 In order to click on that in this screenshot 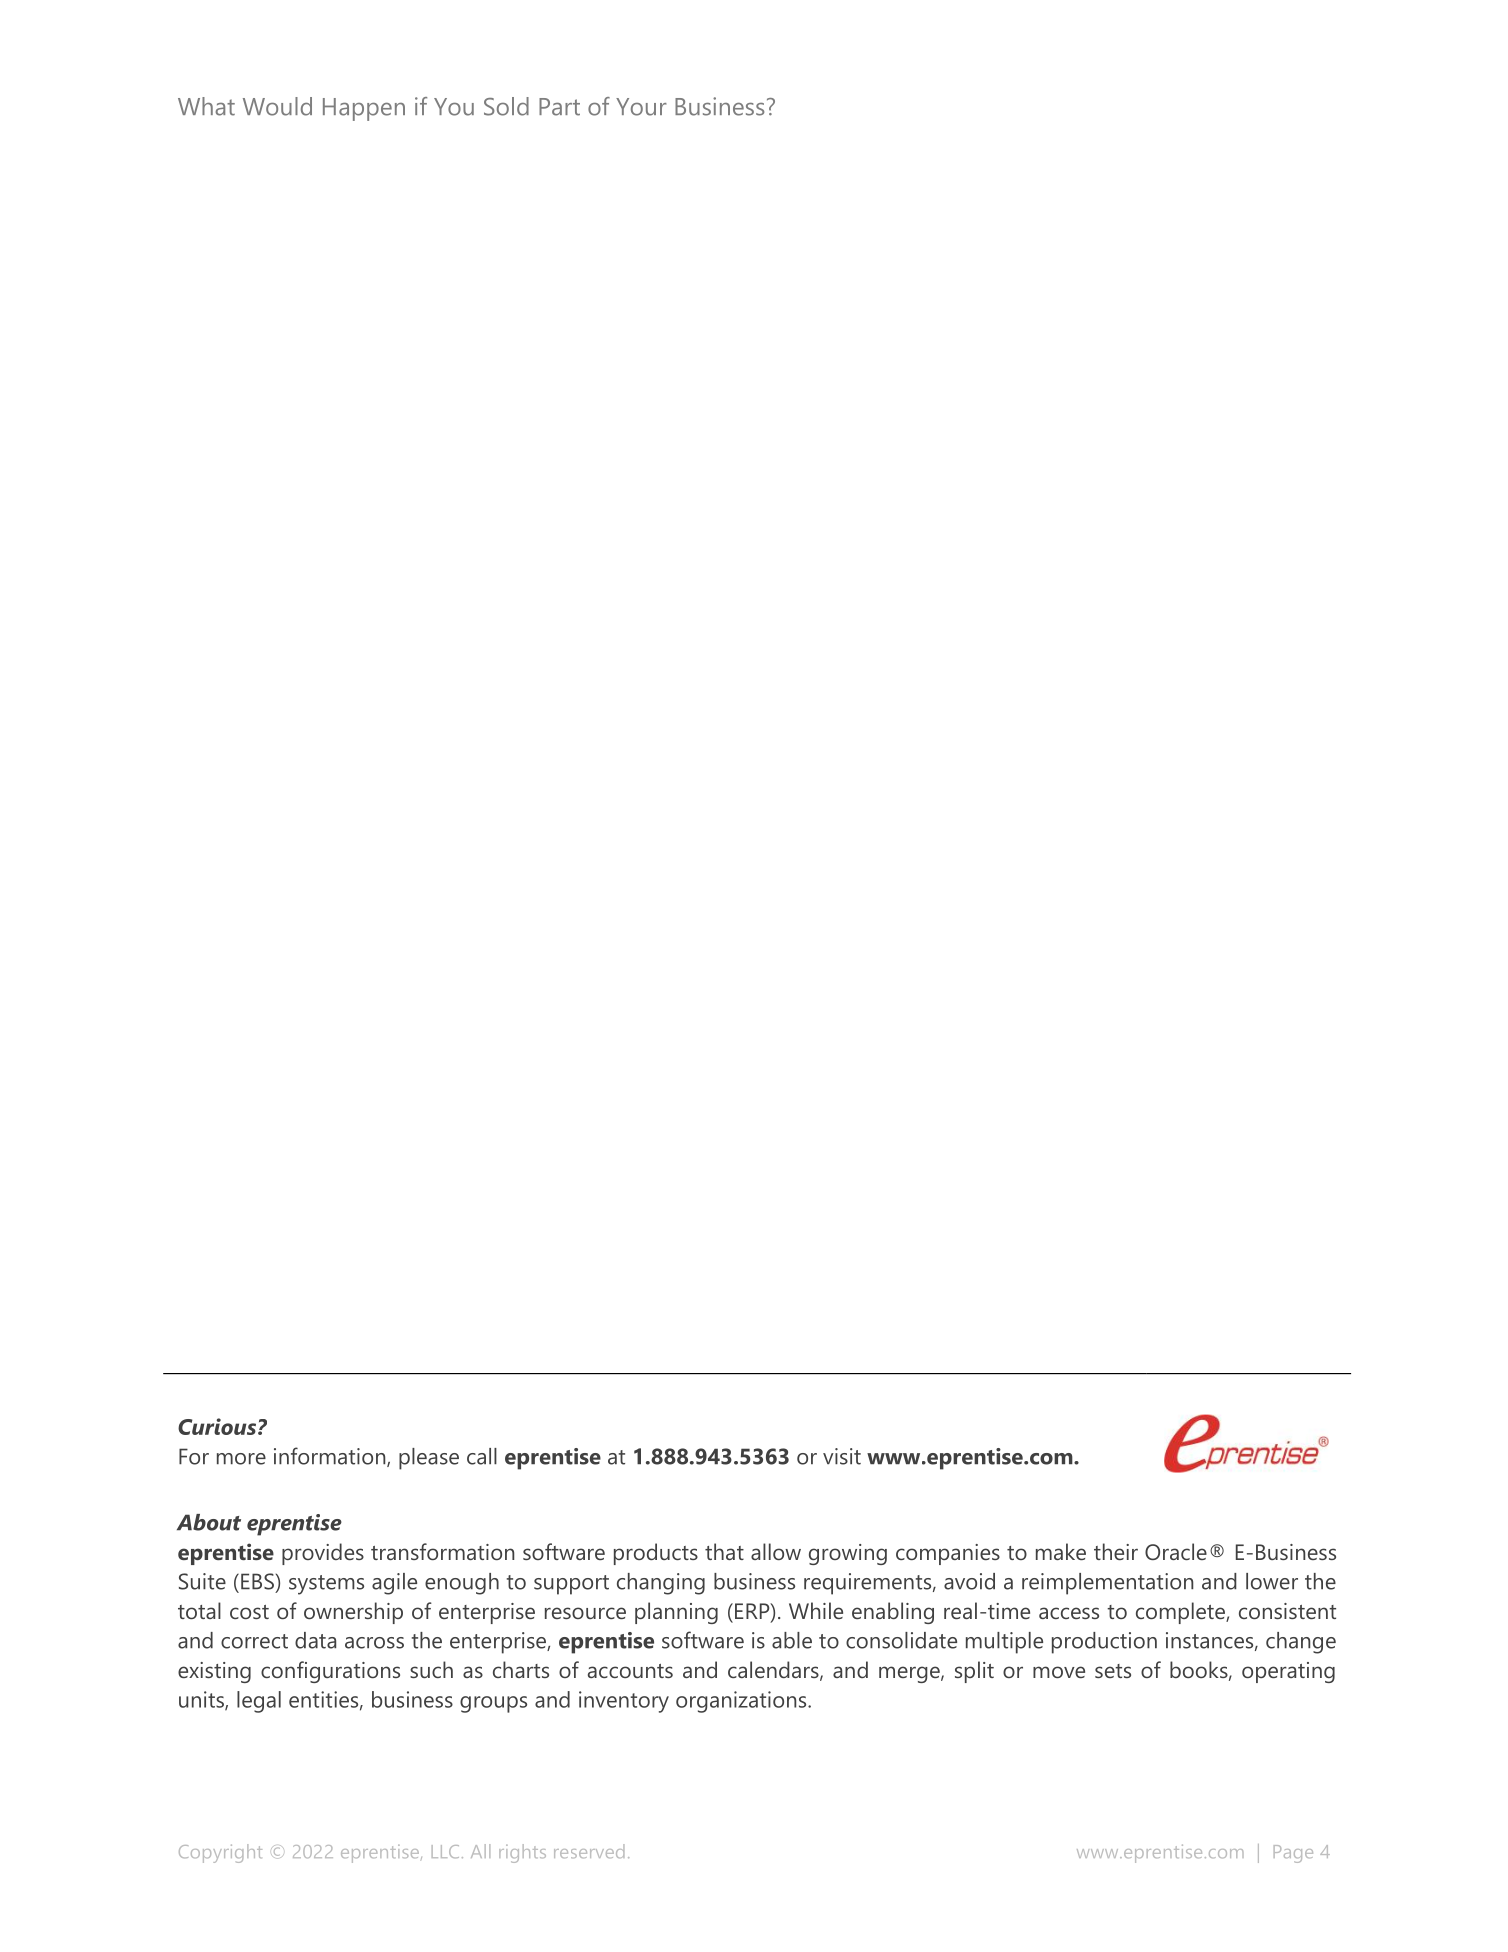, I will do `click(724, 1551)`.
